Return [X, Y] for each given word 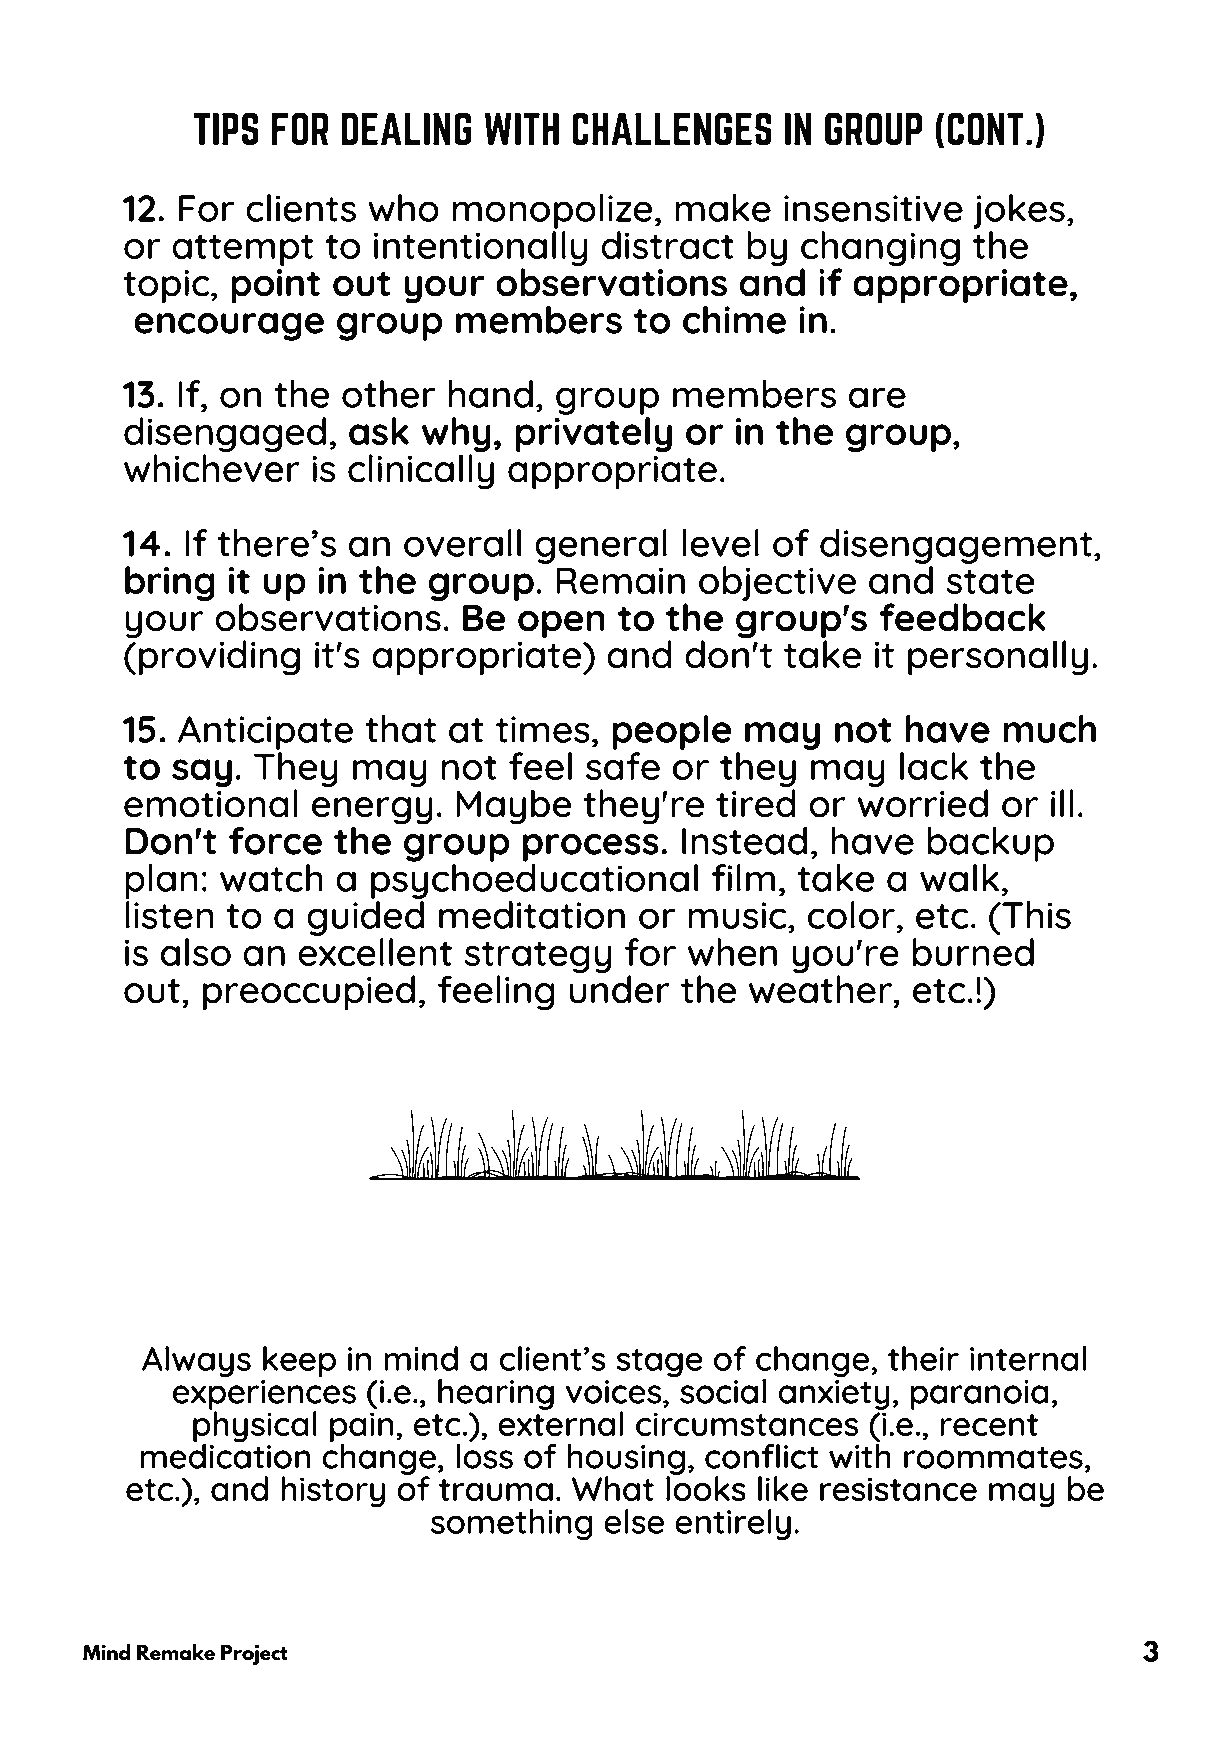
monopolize [553, 211]
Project [254, 1654]
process [591, 848]
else [634, 1521]
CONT [985, 129]
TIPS [226, 129]
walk [961, 878]
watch [271, 878]
